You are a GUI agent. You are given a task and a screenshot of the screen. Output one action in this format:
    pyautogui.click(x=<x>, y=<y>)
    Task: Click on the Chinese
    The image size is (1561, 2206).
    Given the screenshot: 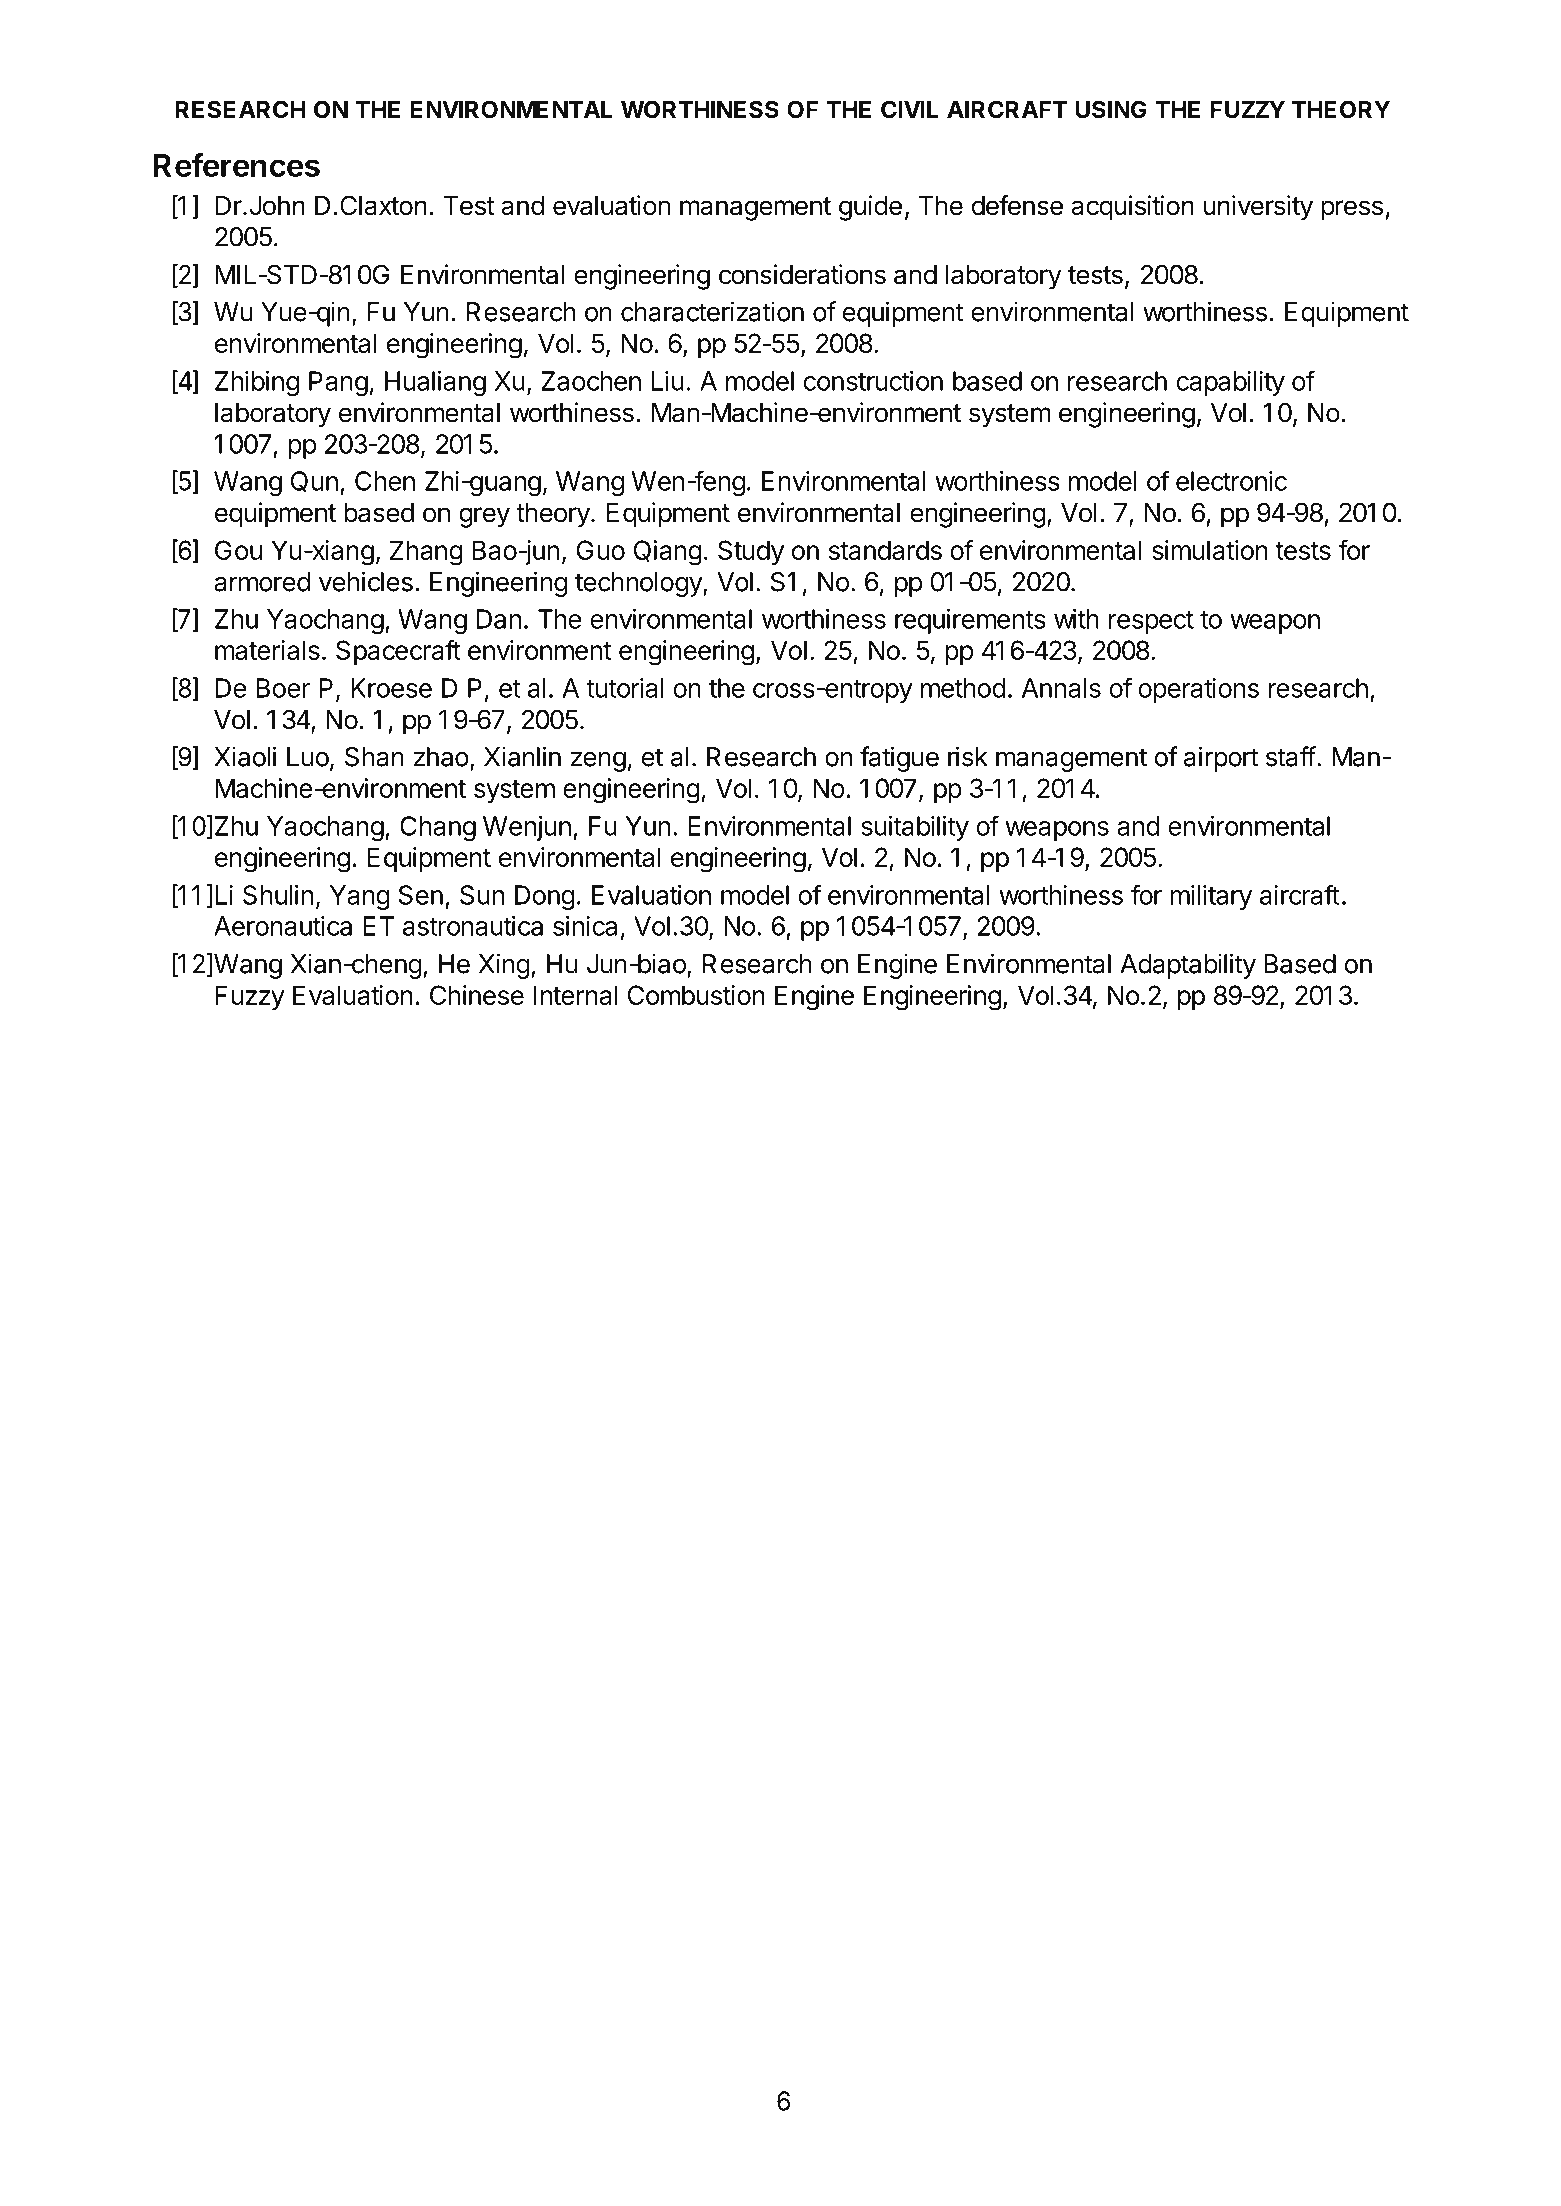 What is the action you would take?
    pyautogui.click(x=477, y=995)
